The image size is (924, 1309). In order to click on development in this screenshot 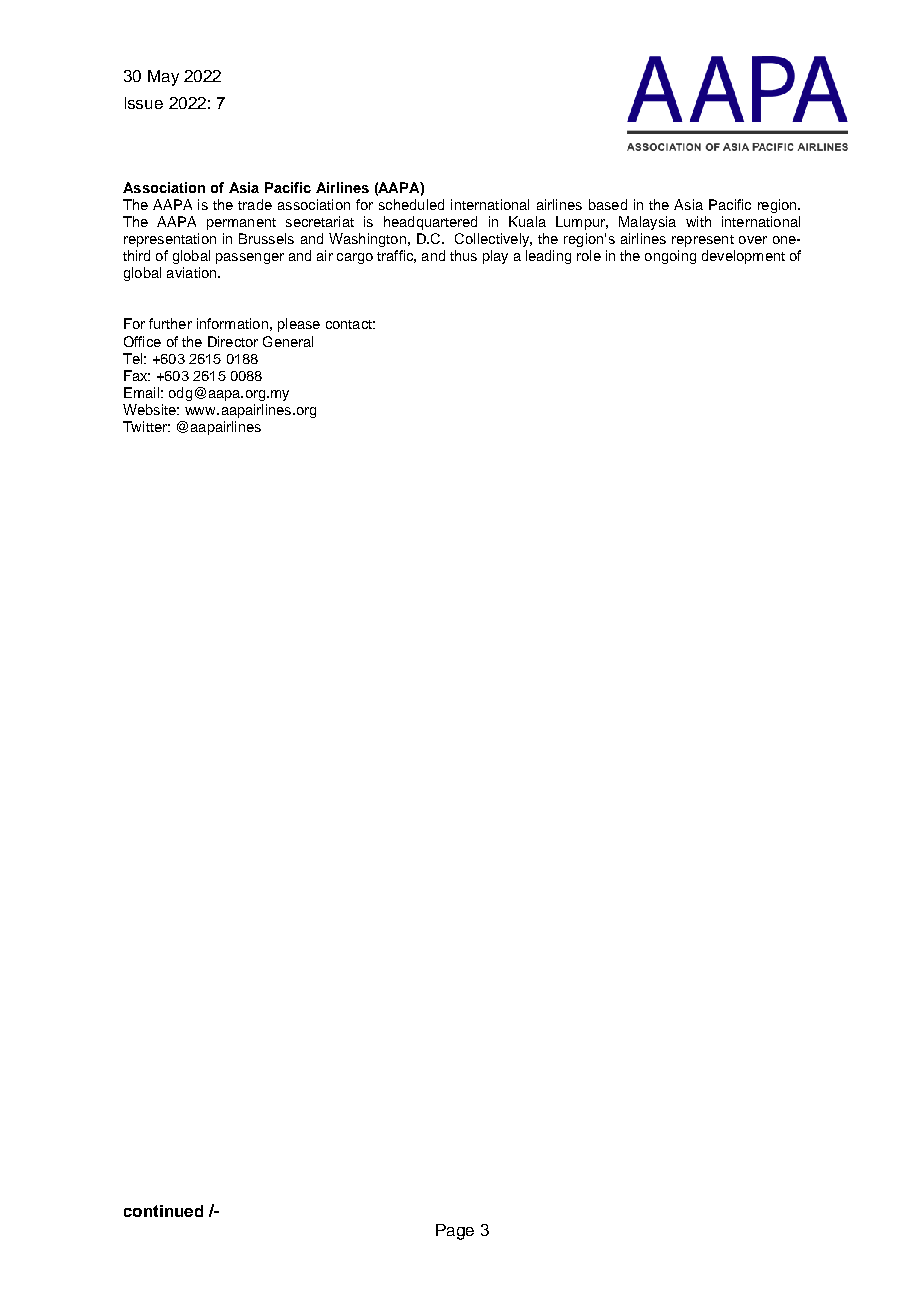, I will do `click(743, 257)`.
